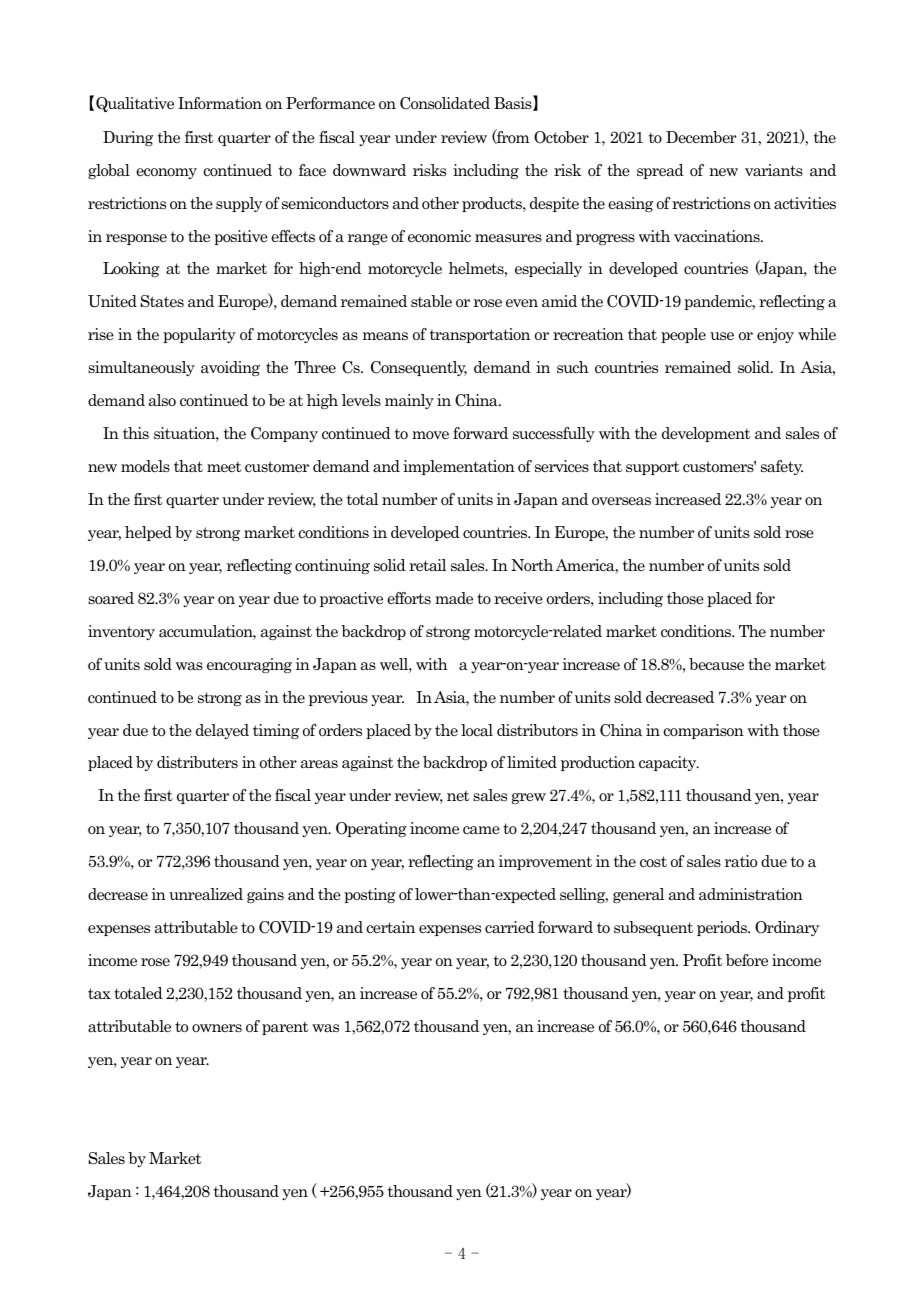 The height and width of the screenshot is (1308, 924). I want to click on Information, so click(220, 103).
